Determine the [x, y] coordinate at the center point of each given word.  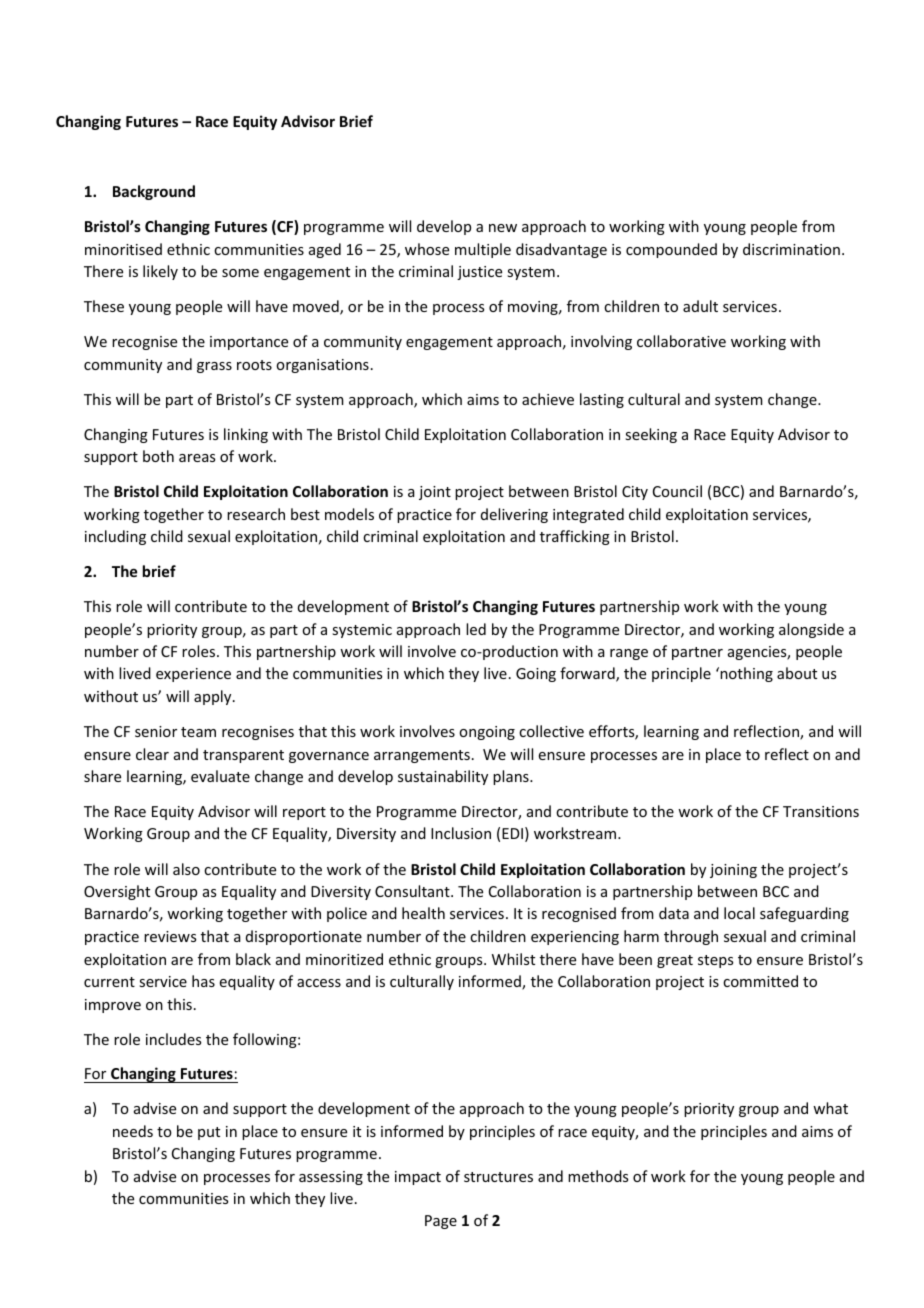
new [503, 228]
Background [154, 192]
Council [677, 491]
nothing [745, 674]
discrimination [791, 249]
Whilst [513, 959]
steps [715, 961]
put [209, 1133]
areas [197, 458]
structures [498, 1177]
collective [551, 731]
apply [214, 697]
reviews [170, 936]
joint [435, 493]
